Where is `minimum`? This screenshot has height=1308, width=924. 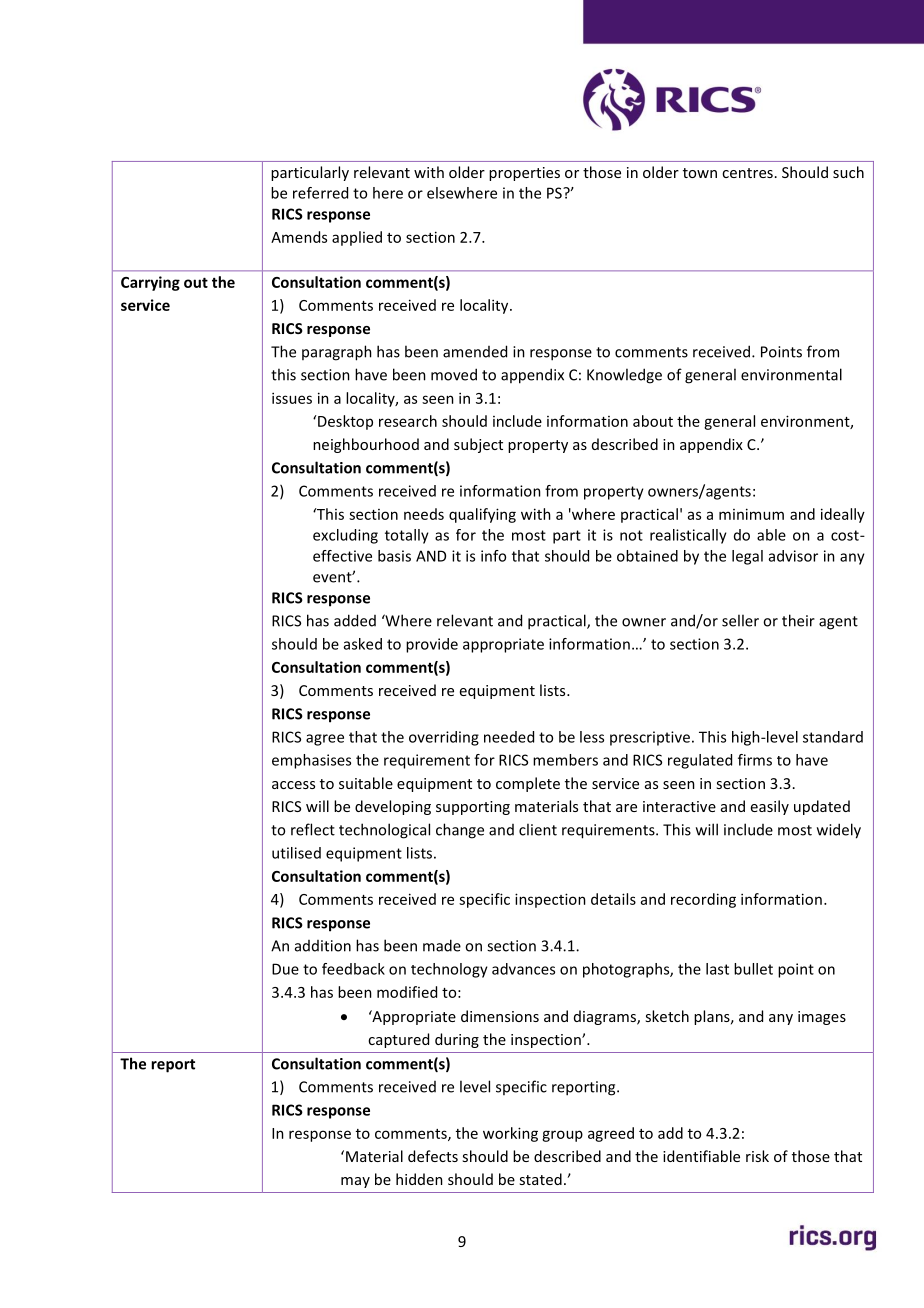
minimum is located at coordinates (751, 514).
